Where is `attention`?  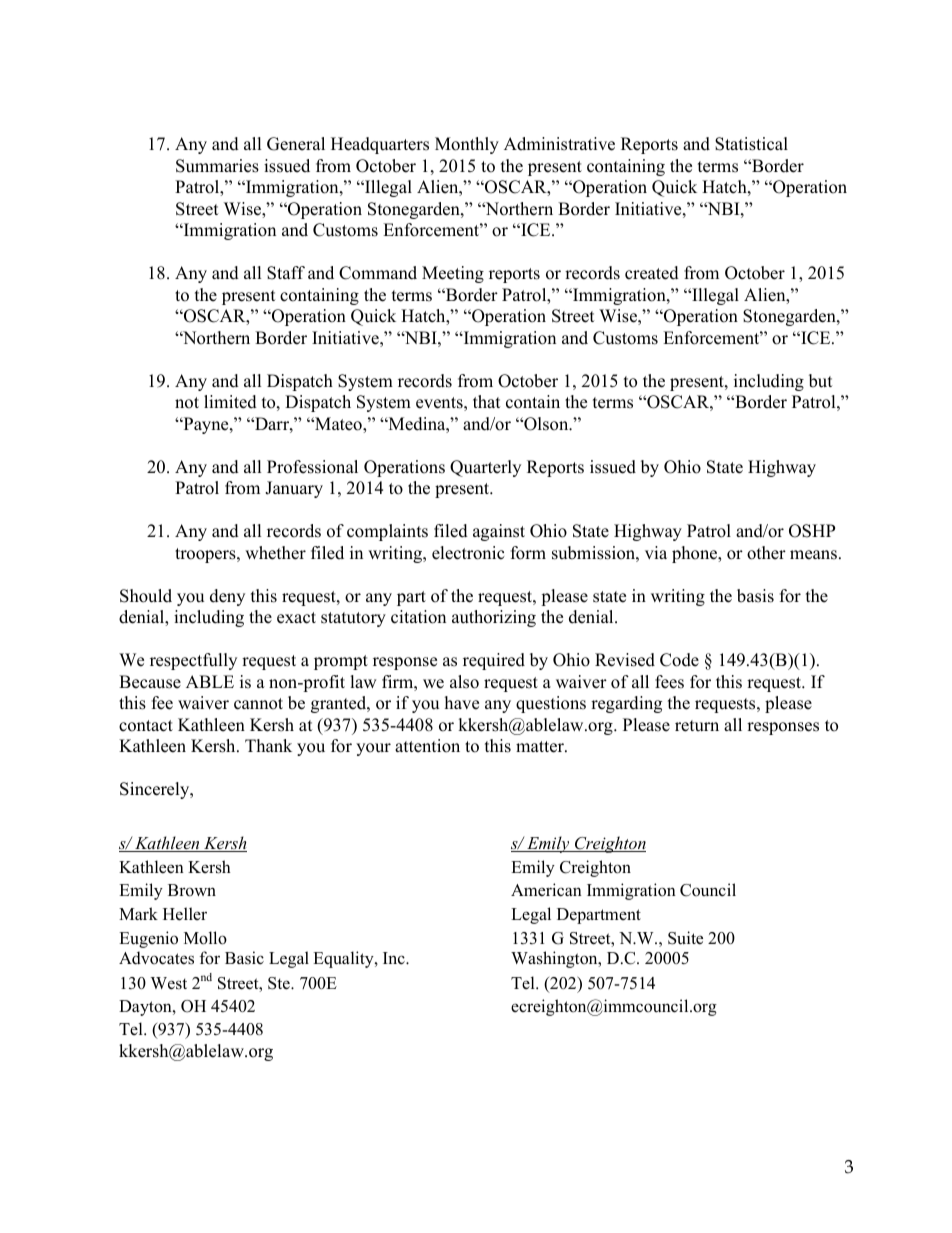 attention is located at coordinates (427, 746).
